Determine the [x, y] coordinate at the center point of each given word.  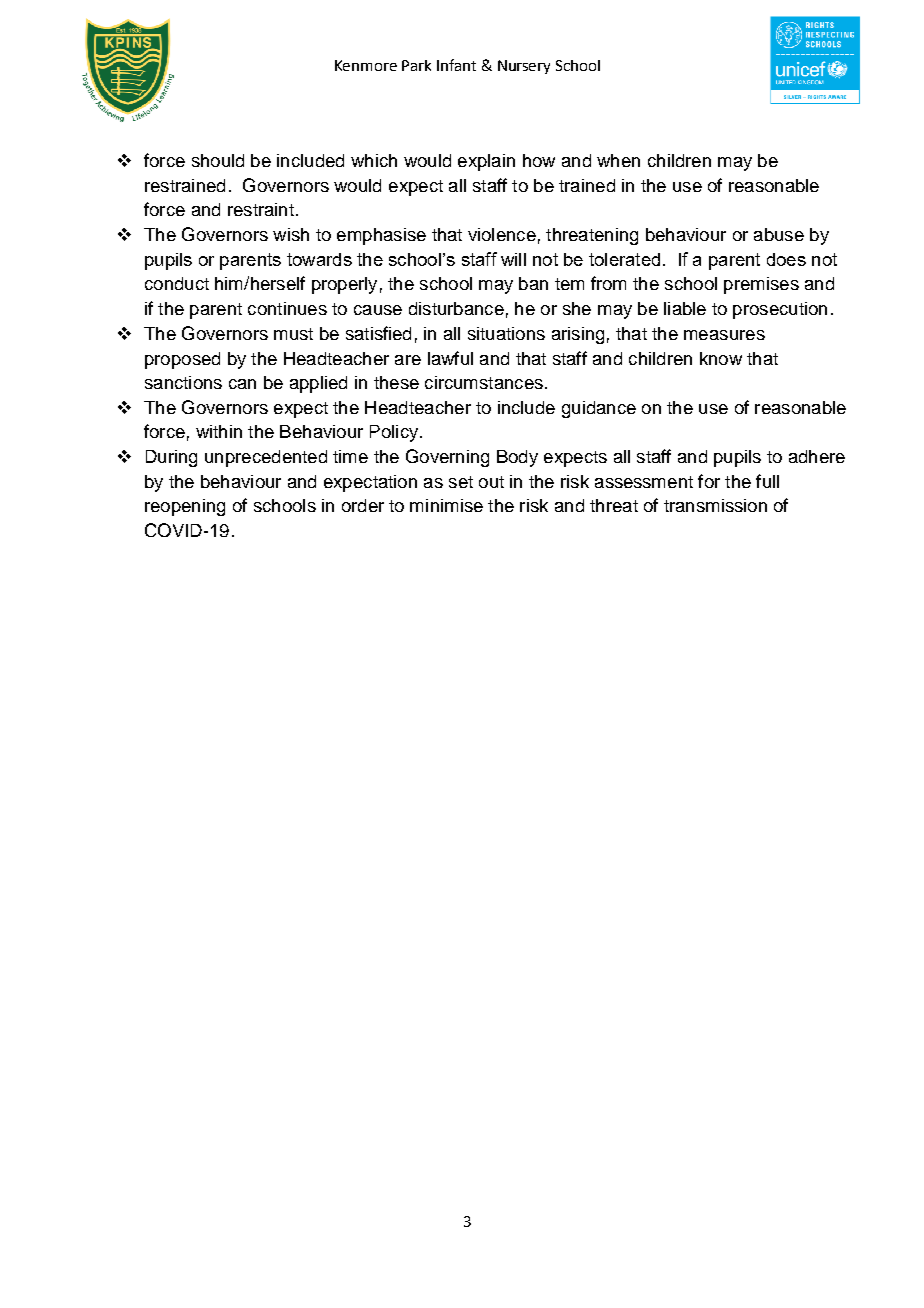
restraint [261, 209]
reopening [185, 507]
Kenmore [366, 65]
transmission [715, 505]
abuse [779, 234]
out [491, 482]
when [618, 160]
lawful [450, 358]
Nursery [524, 67]
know [721, 358]
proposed [182, 360]
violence [502, 234]
